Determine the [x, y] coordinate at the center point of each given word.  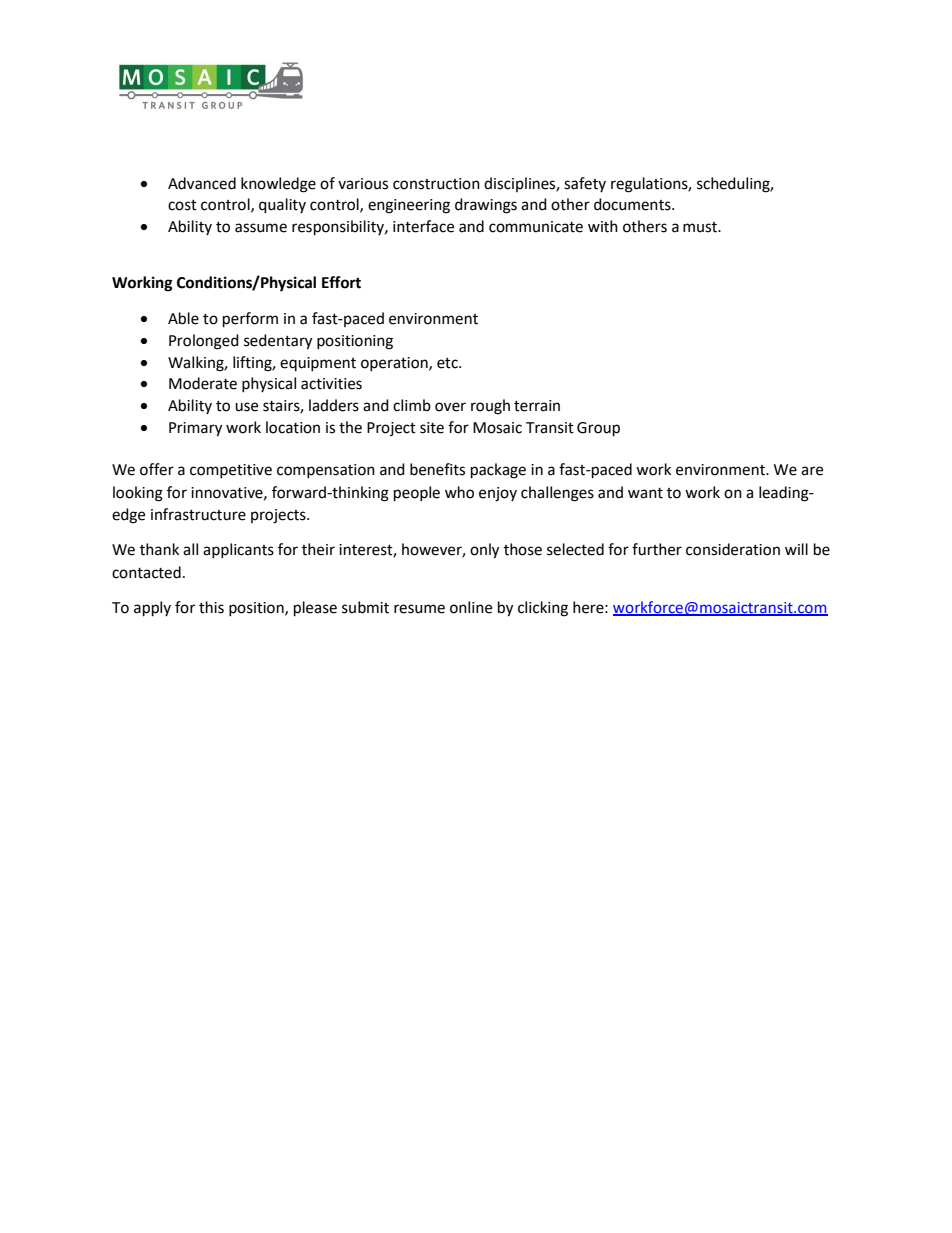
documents [633, 204]
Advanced [202, 183]
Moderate [203, 383]
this [211, 607]
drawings [486, 206]
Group [598, 429]
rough [490, 407]
